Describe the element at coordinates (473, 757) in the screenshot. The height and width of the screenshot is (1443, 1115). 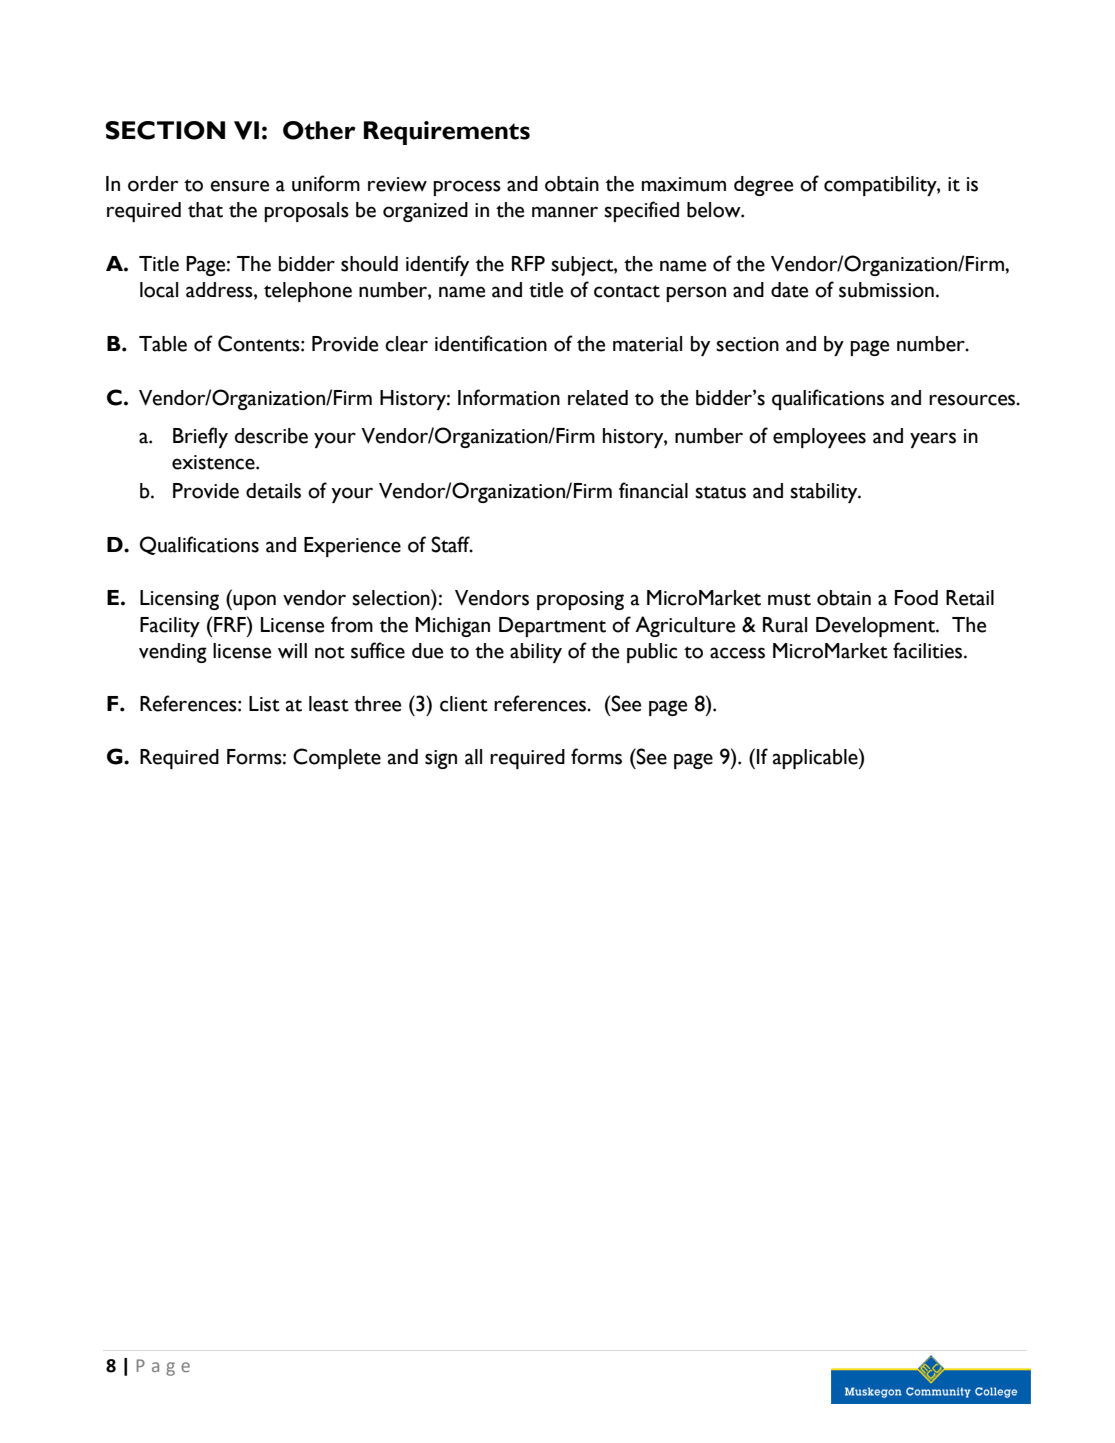
I see `all` at that location.
